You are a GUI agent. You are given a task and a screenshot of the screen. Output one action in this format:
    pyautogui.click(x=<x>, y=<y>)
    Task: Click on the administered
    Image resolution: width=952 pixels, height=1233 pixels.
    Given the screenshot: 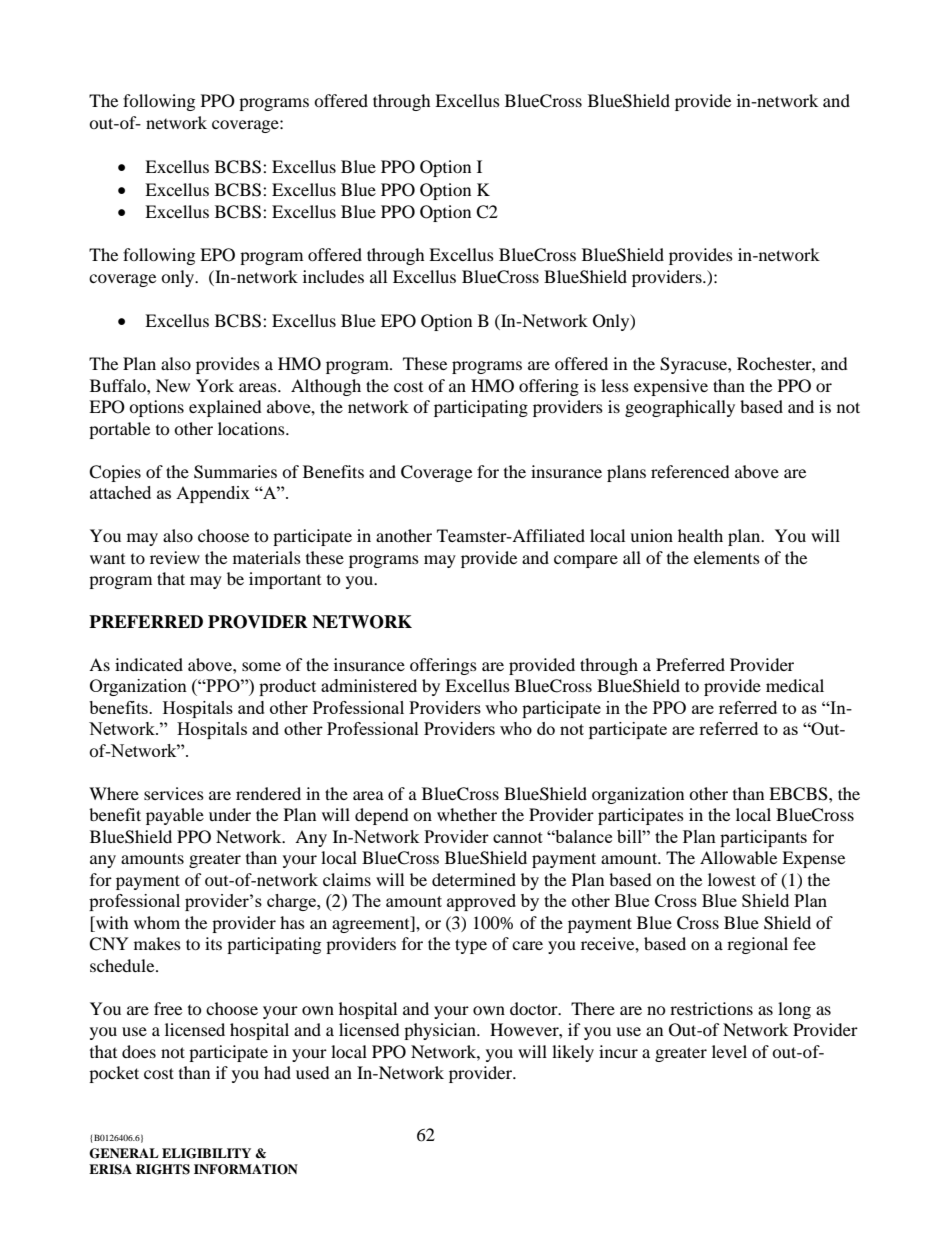 What is the action you would take?
    pyautogui.click(x=369, y=685)
